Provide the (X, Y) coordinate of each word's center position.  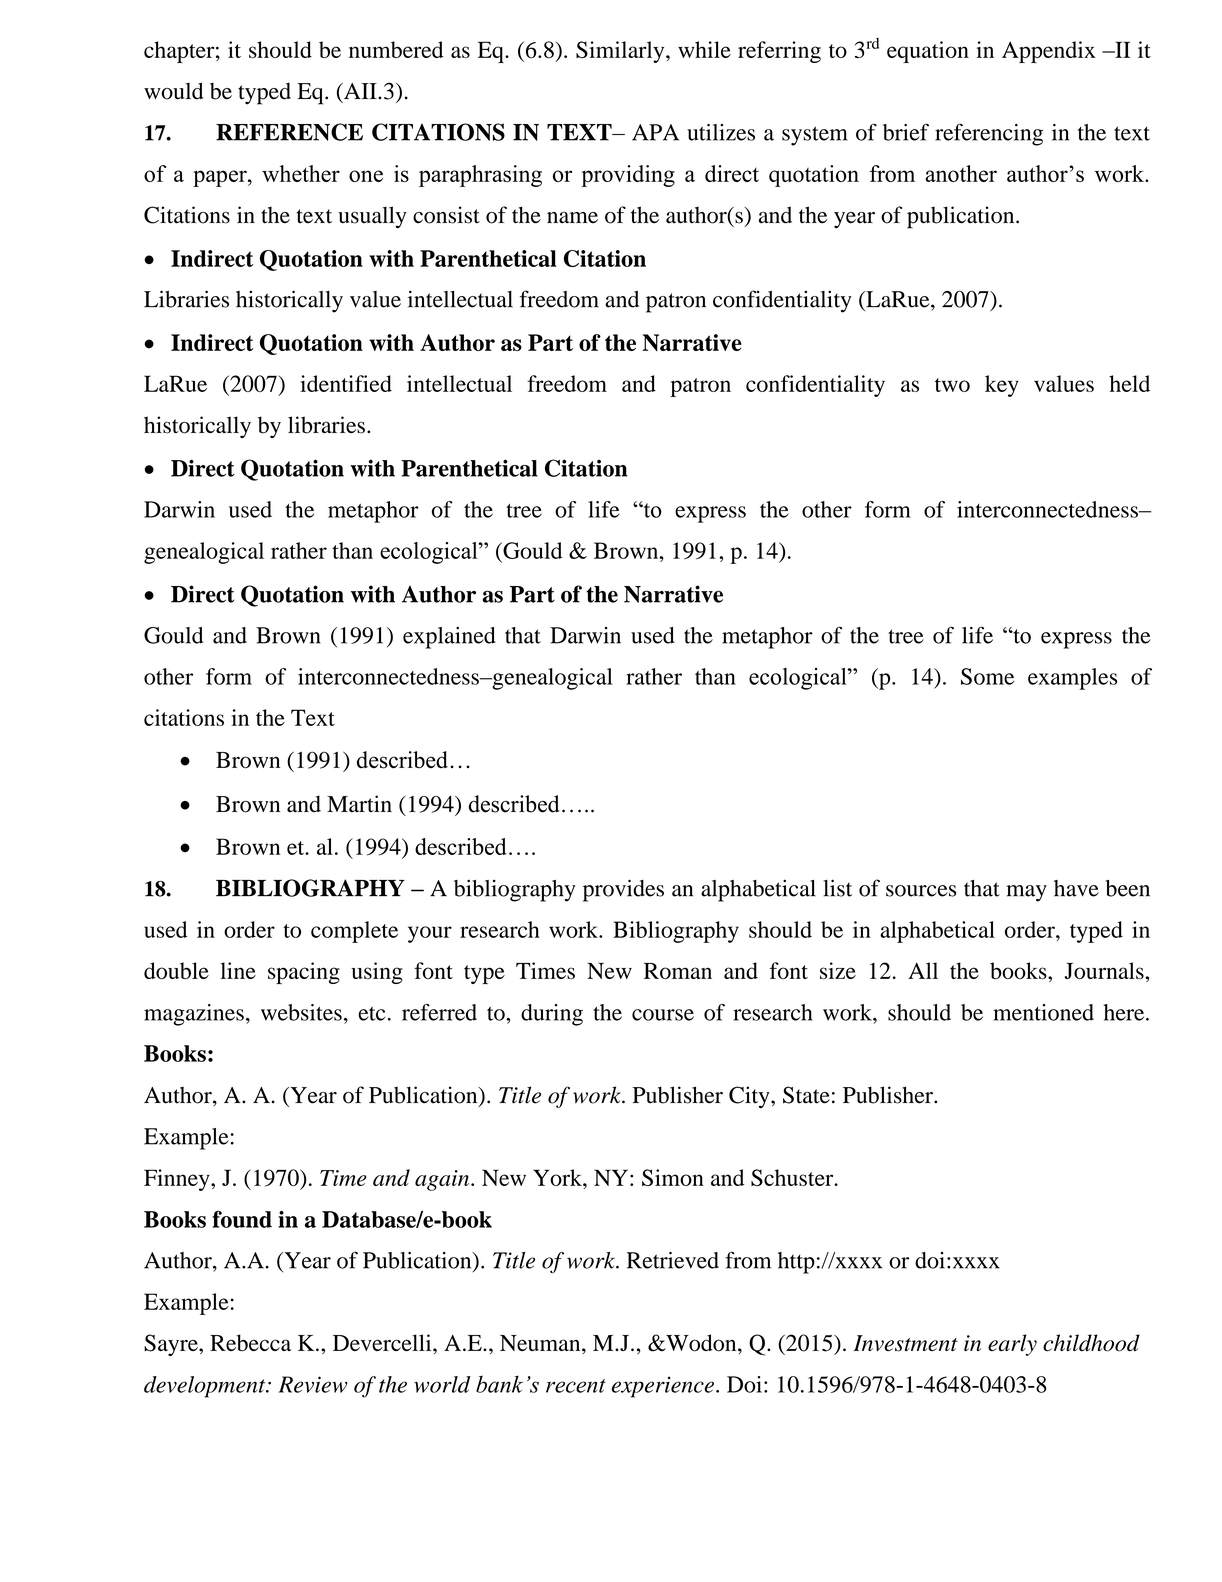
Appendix (1049, 52)
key (1002, 386)
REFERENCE (289, 132)
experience (663, 1387)
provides (623, 890)
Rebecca (250, 1343)
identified (346, 383)
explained (449, 638)
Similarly (621, 52)
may (1026, 893)
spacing (304, 973)
